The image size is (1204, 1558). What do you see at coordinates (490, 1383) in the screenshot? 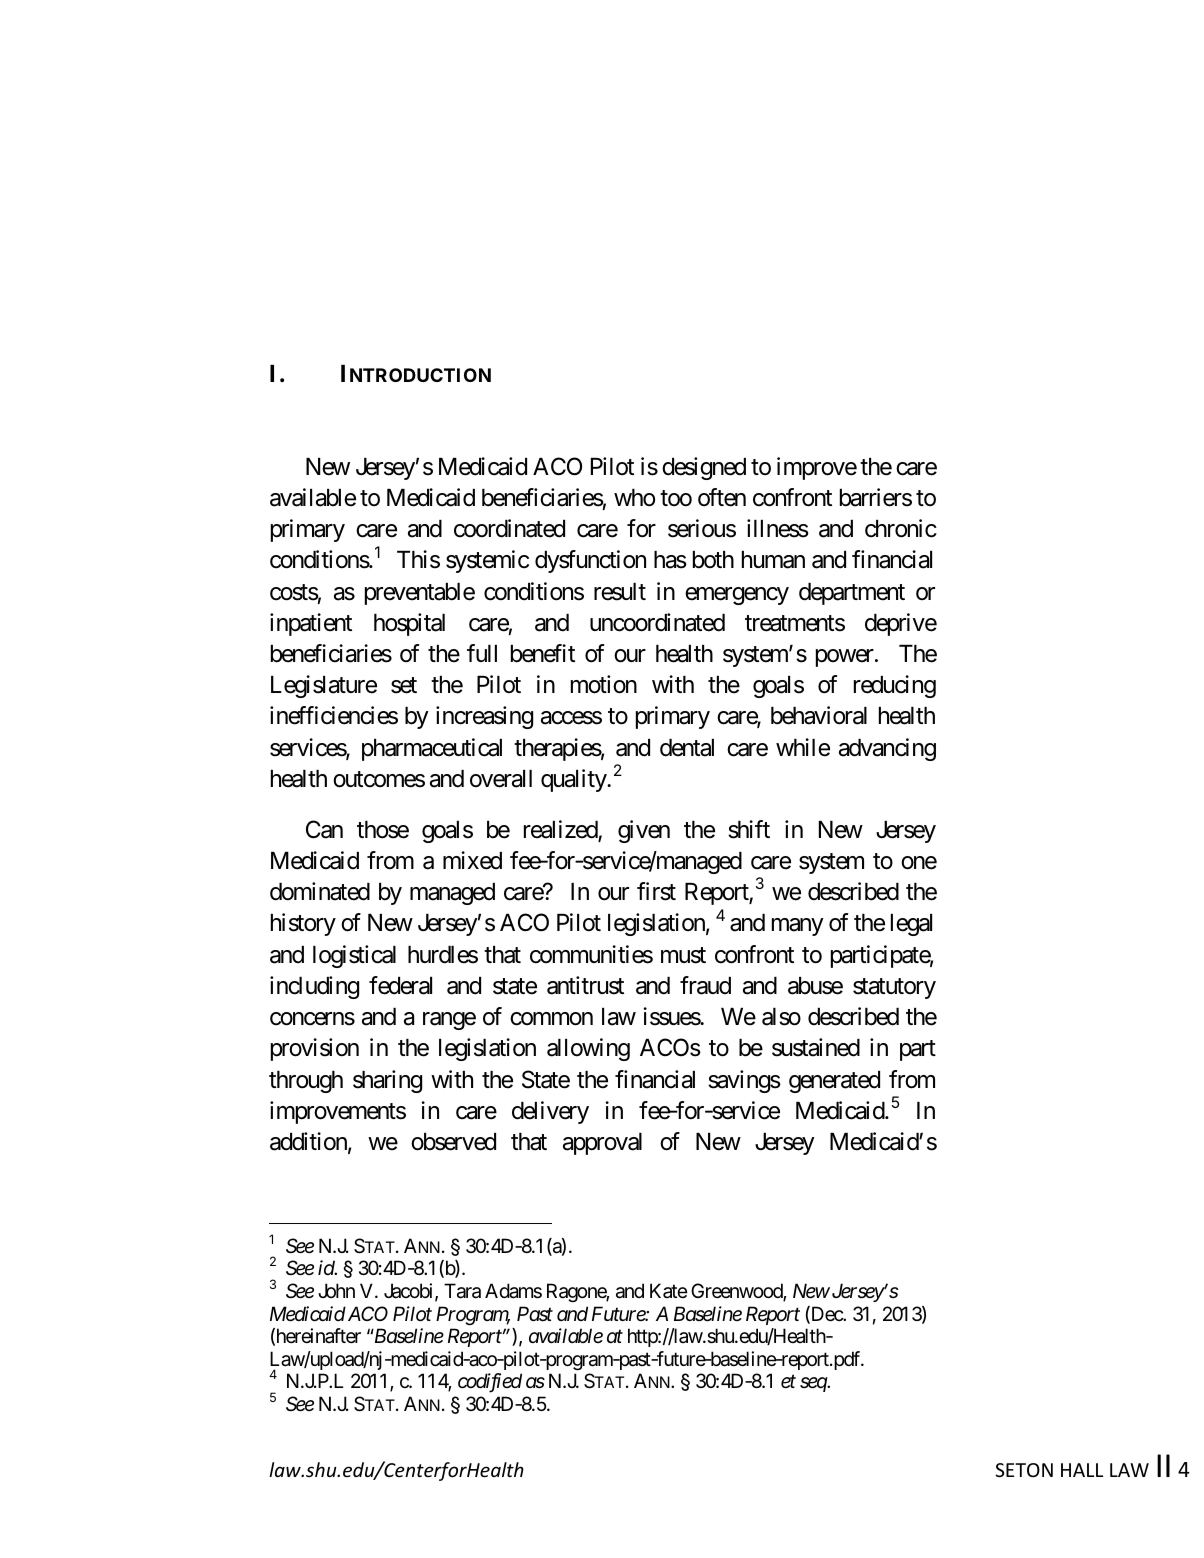
I see `codified` at bounding box center [490, 1383].
